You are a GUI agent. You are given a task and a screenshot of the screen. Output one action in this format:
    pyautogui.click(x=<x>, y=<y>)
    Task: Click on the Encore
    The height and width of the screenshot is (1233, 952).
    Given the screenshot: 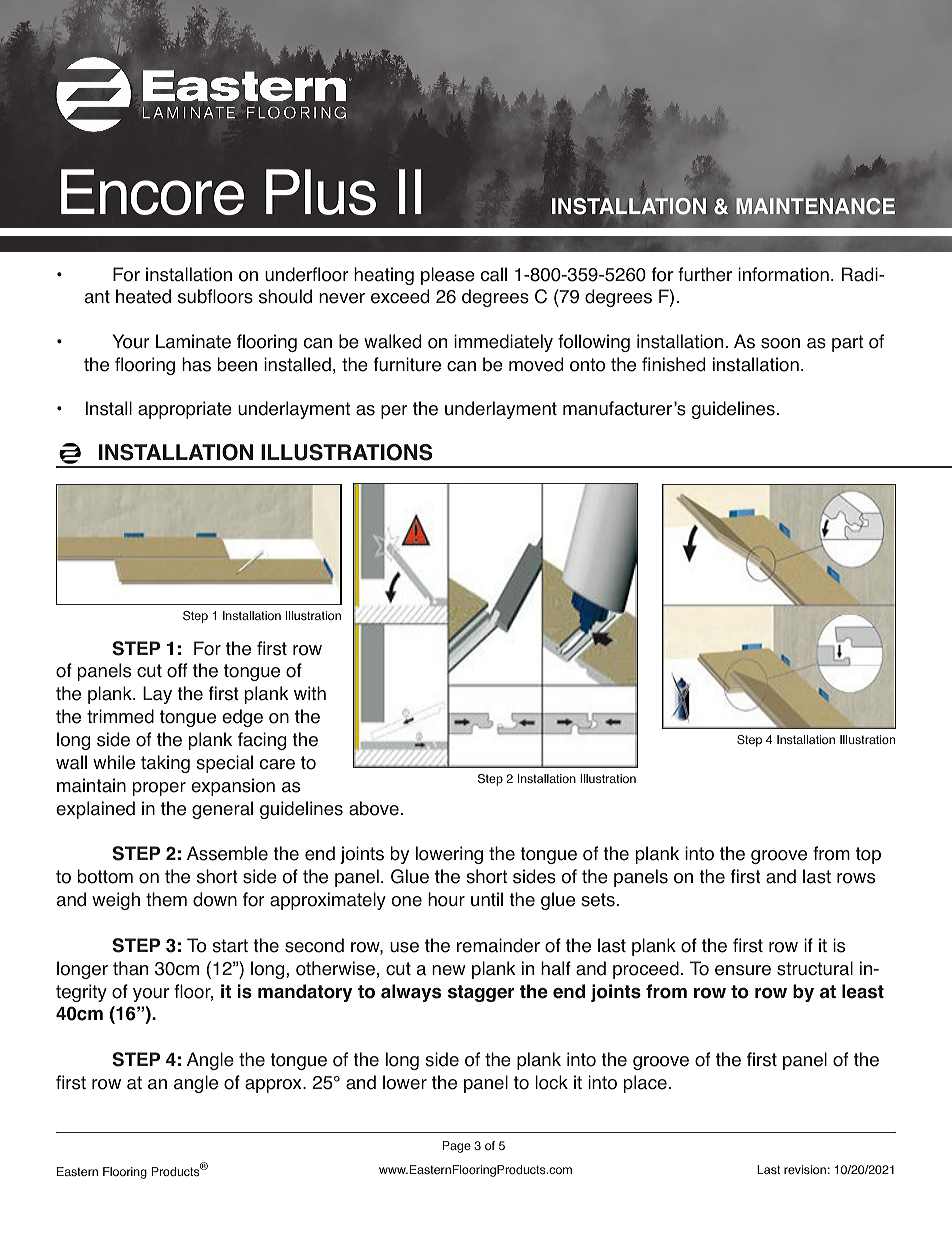 What is the action you would take?
    pyautogui.click(x=152, y=192)
